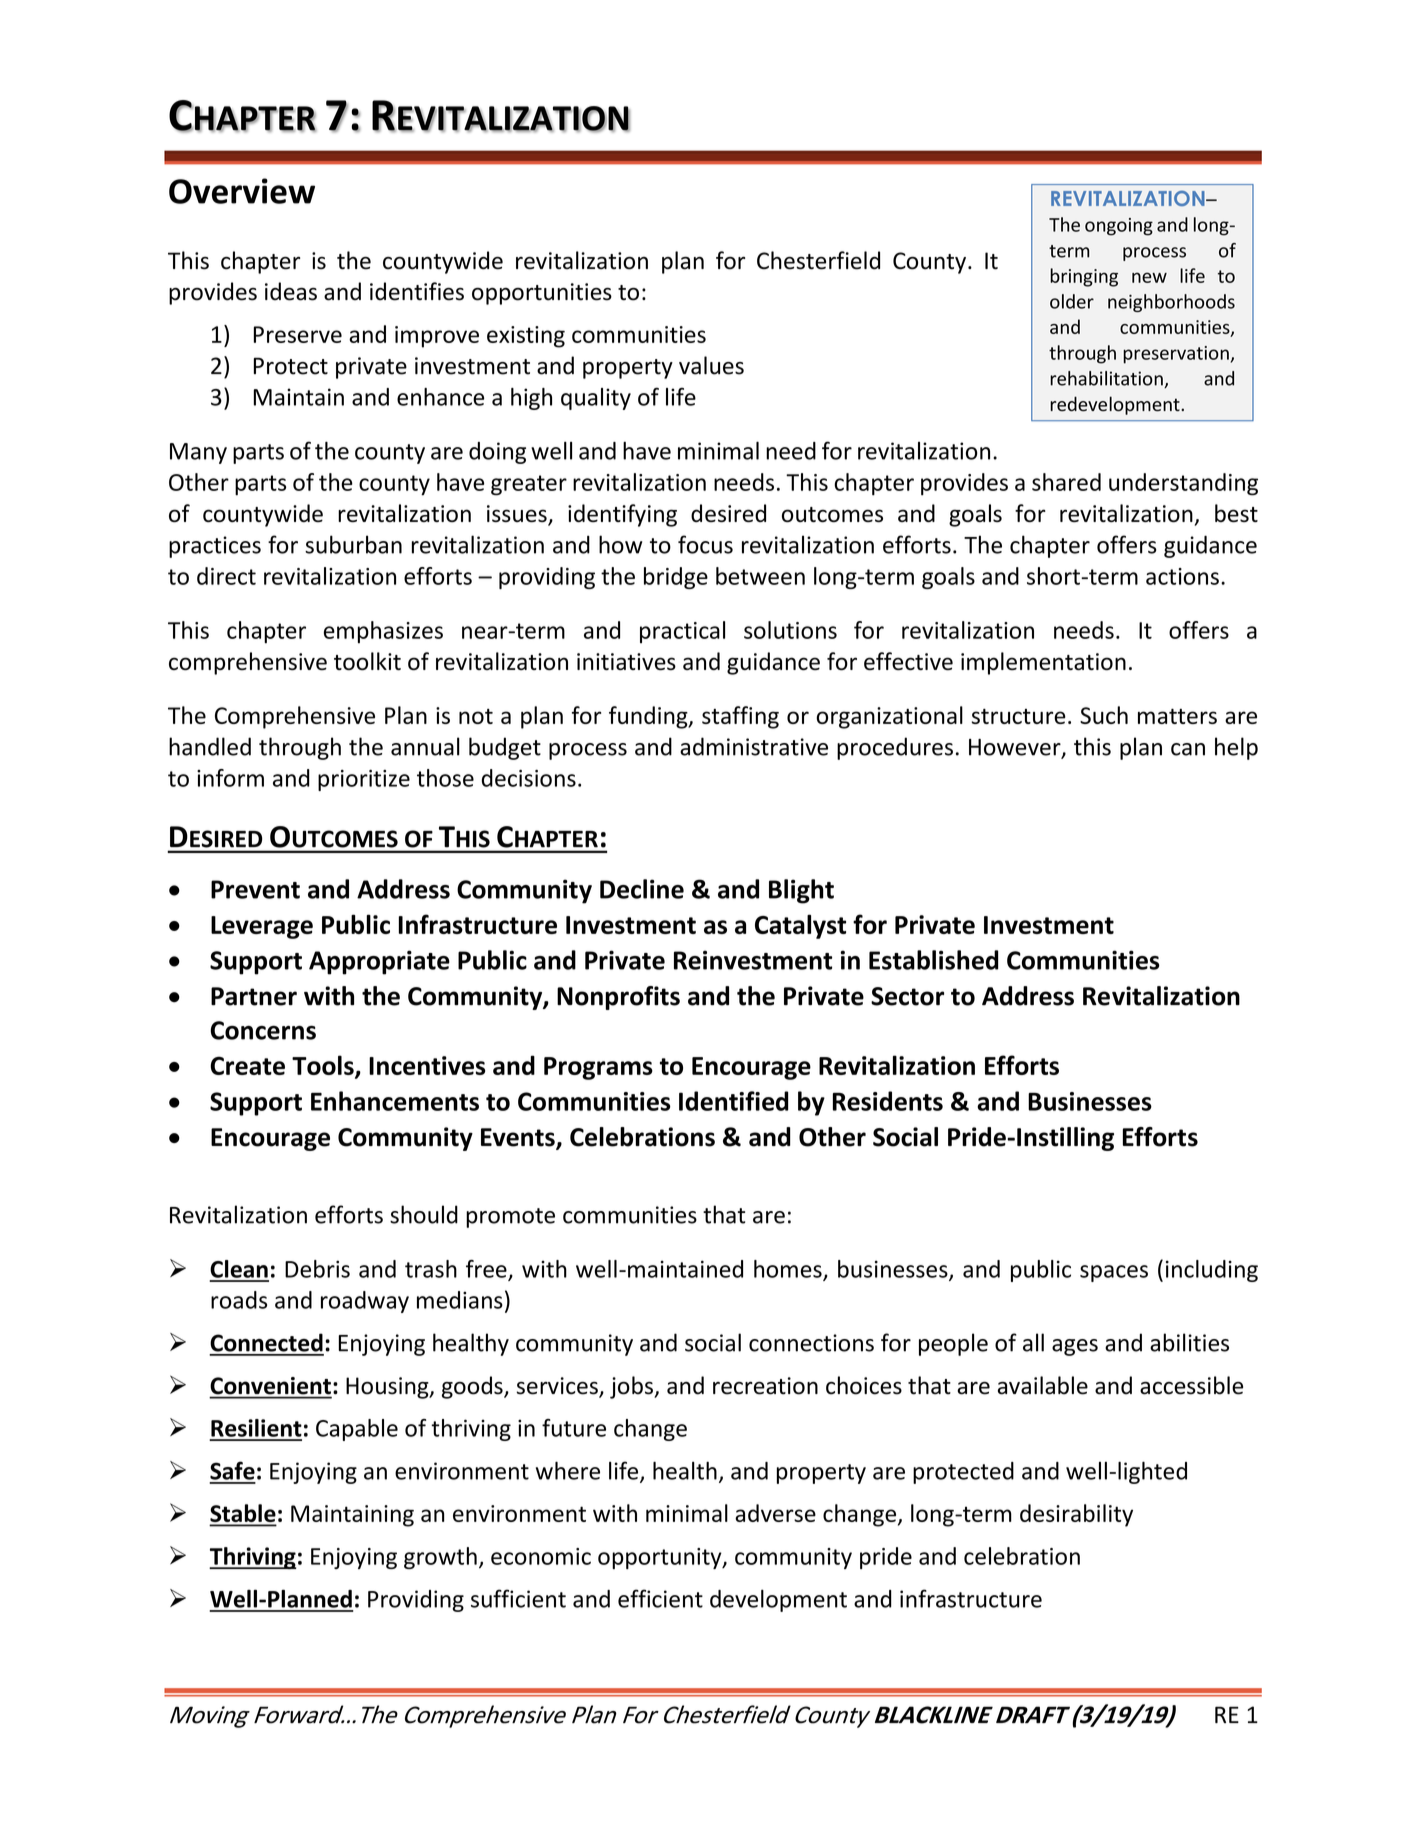 This screenshot has width=1426, height=1845. I want to click on Such, so click(1104, 715).
